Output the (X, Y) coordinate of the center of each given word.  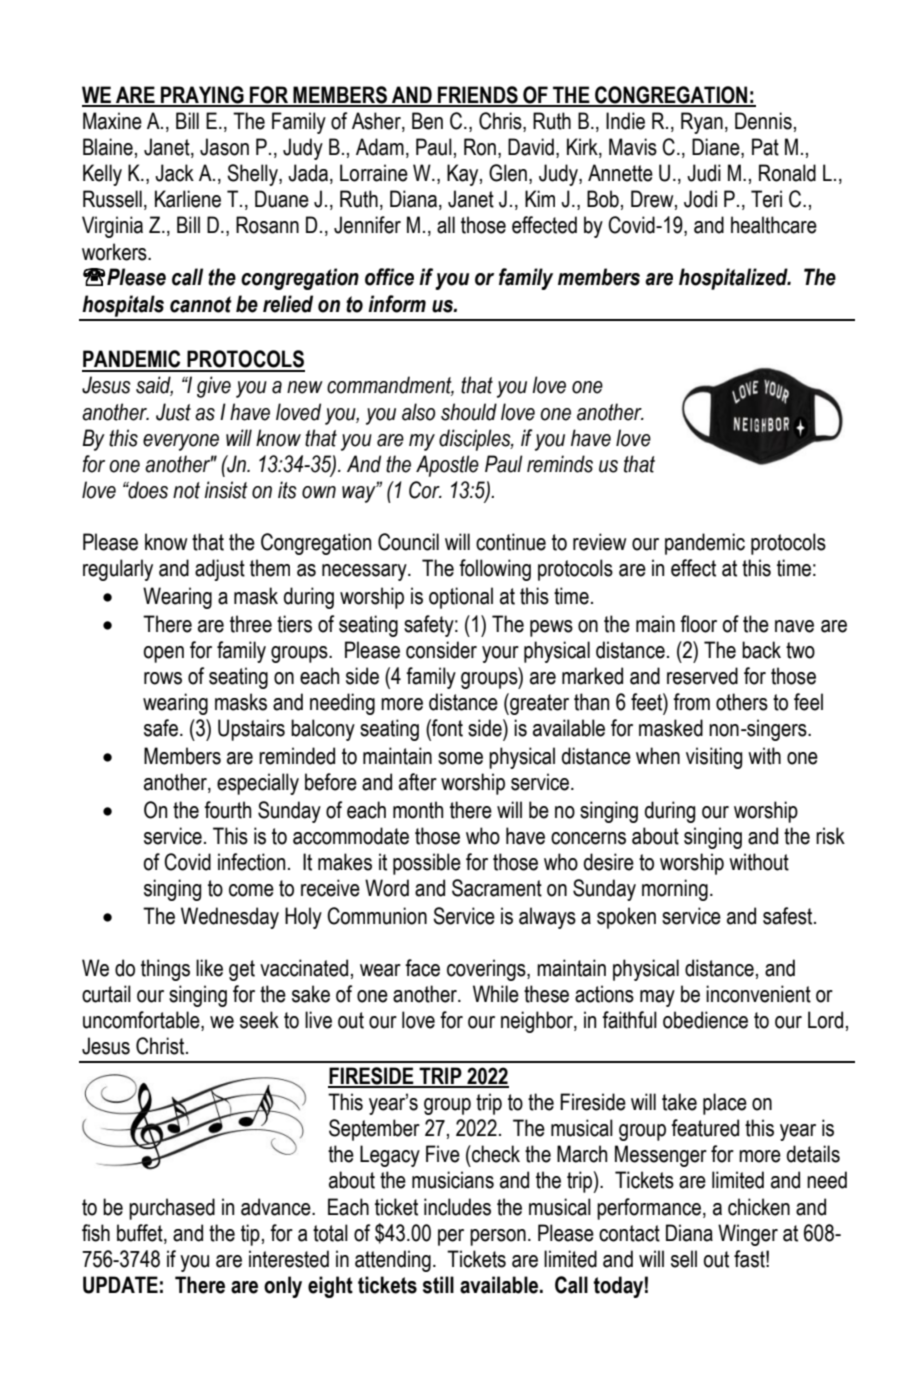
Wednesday (230, 918)
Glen (508, 173)
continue (511, 542)
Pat (765, 147)
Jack (174, 173)
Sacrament (497, 888)
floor (698, 624)
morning (675, 890)
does (147, 490)
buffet (141, 1233)
